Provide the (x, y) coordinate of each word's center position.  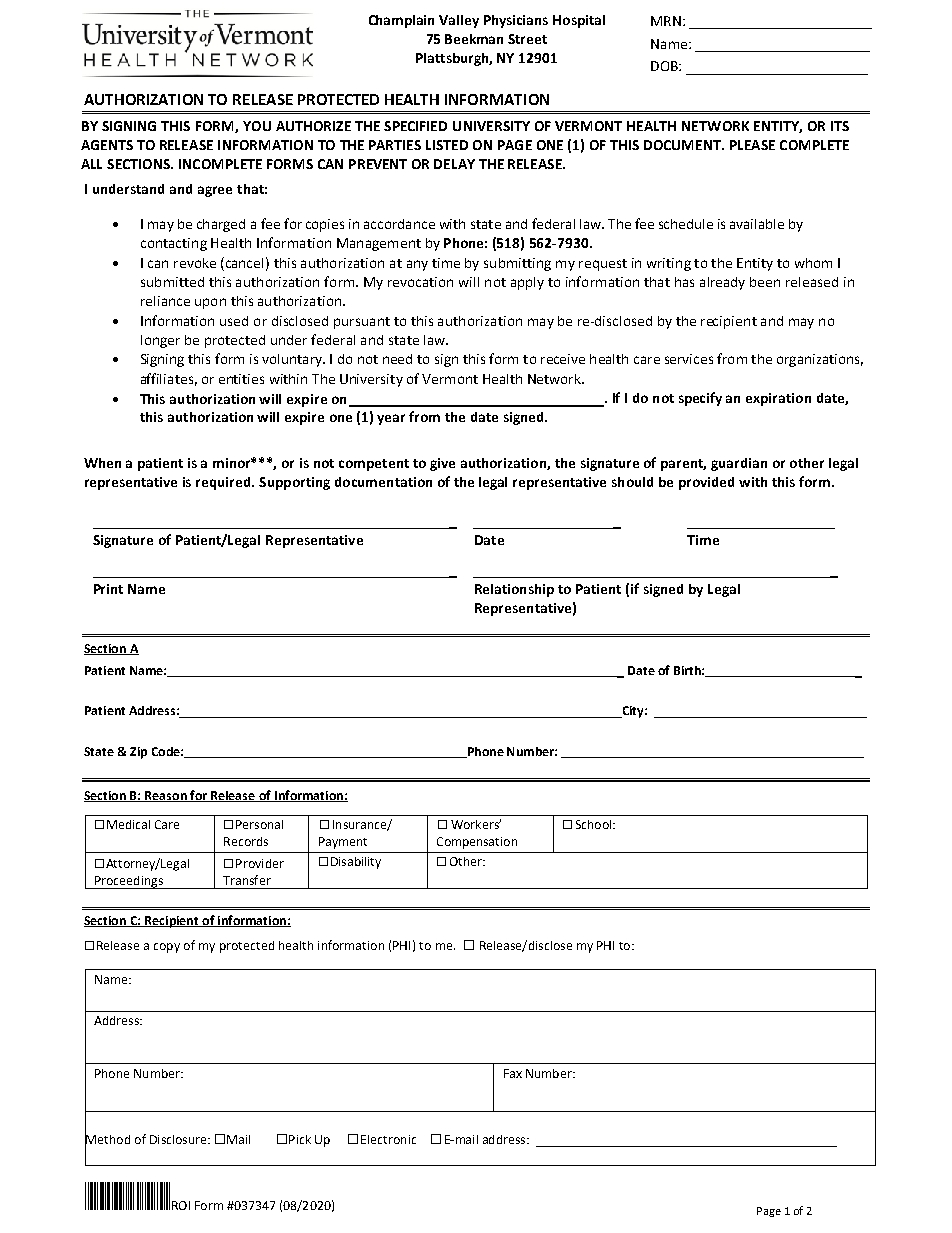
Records (246, 841)
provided (706, 483)
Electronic (388, 1139)
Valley (459, 21)
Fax (513, 1073)
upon (210, 303)
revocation (420, 282)
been (765, 282)
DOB (665, 66)
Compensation (477, 843)
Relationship (514, 590)
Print (108, 589)
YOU (257, 126)
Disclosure (179, 1139)
